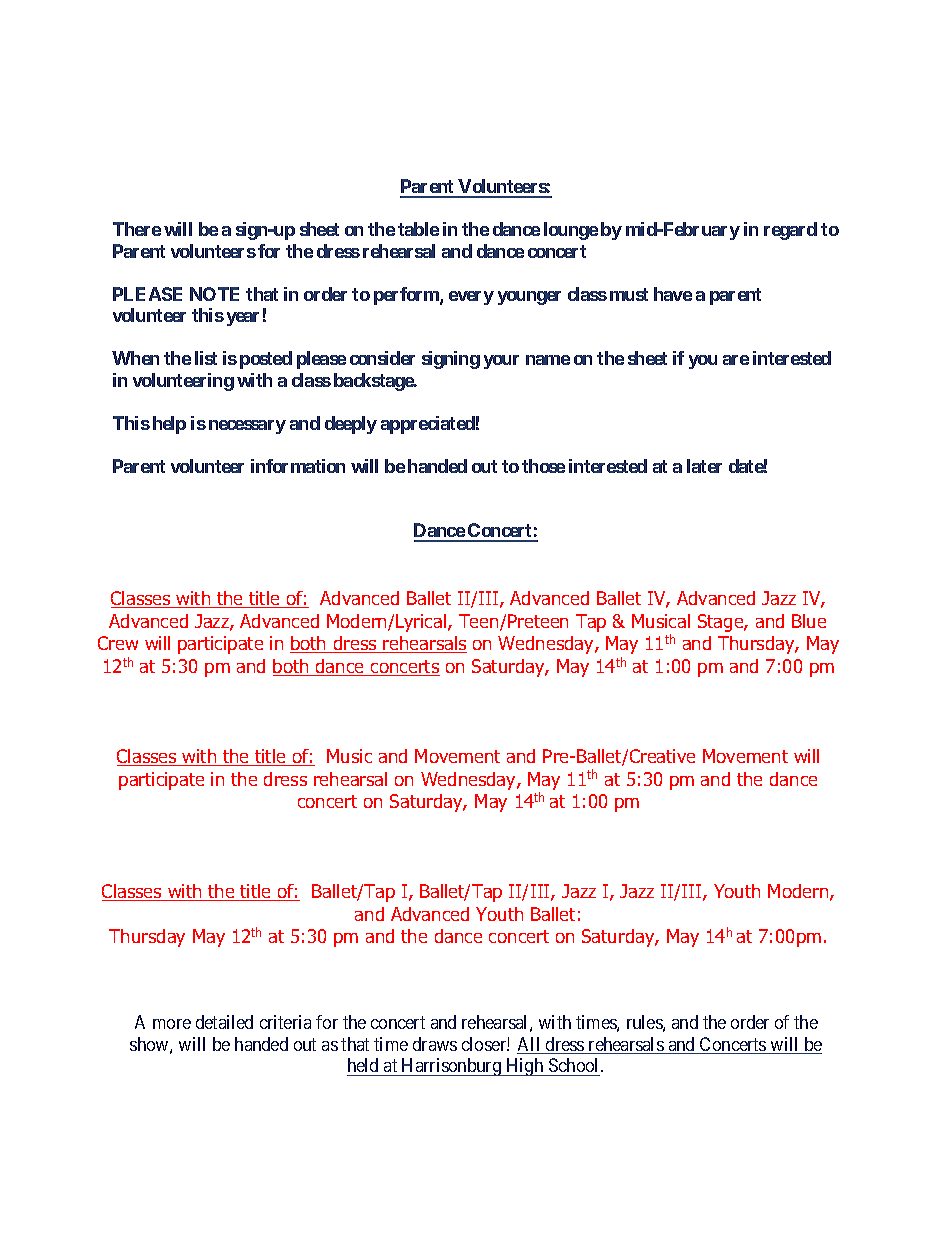 This document has height=1233, width=952. What do you see at coordinates (214, 294) in the document?
I see `NOTE` at bounding box center [214, 294].
